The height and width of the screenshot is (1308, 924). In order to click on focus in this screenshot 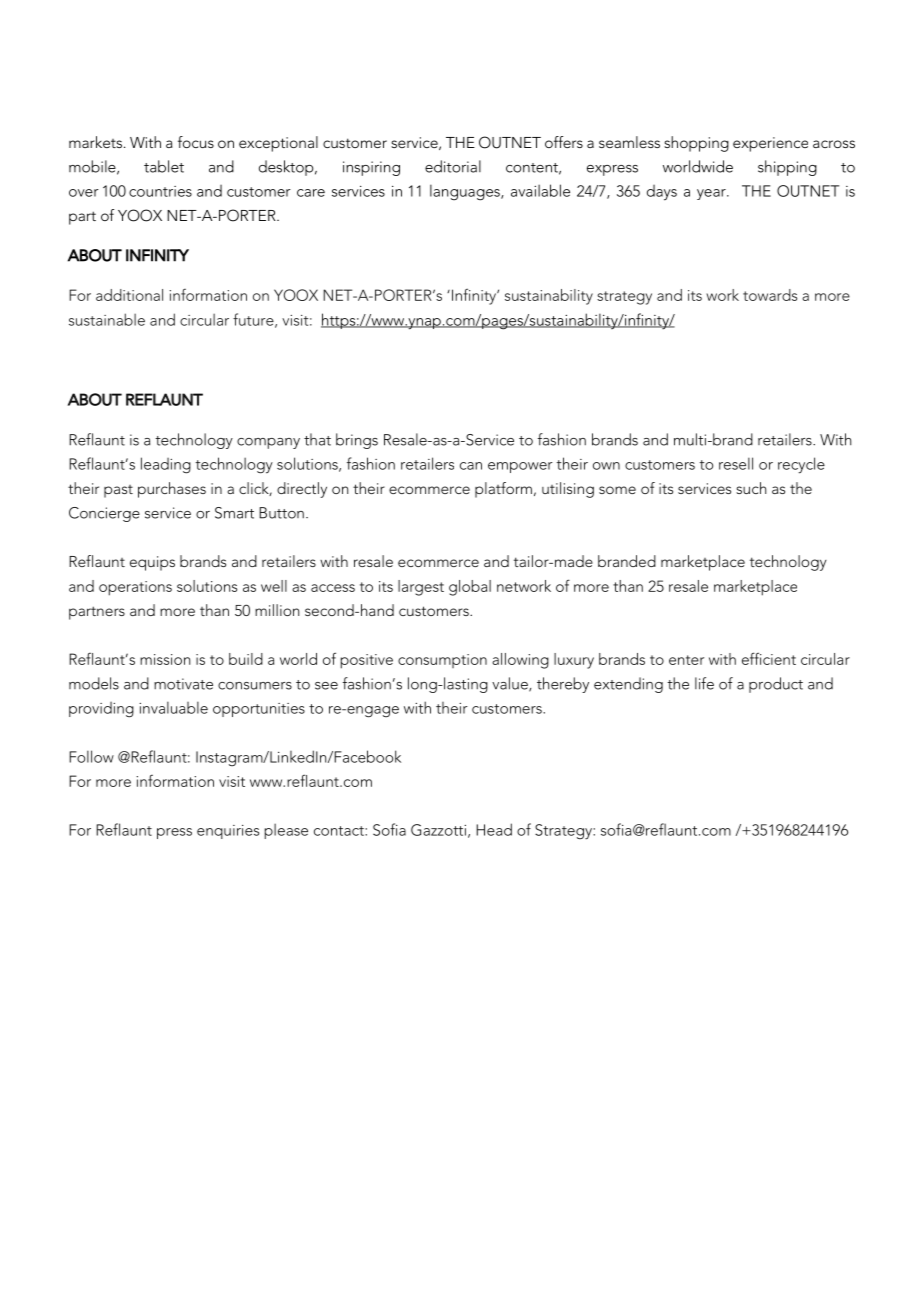, I will do `click(196, 142)`.
